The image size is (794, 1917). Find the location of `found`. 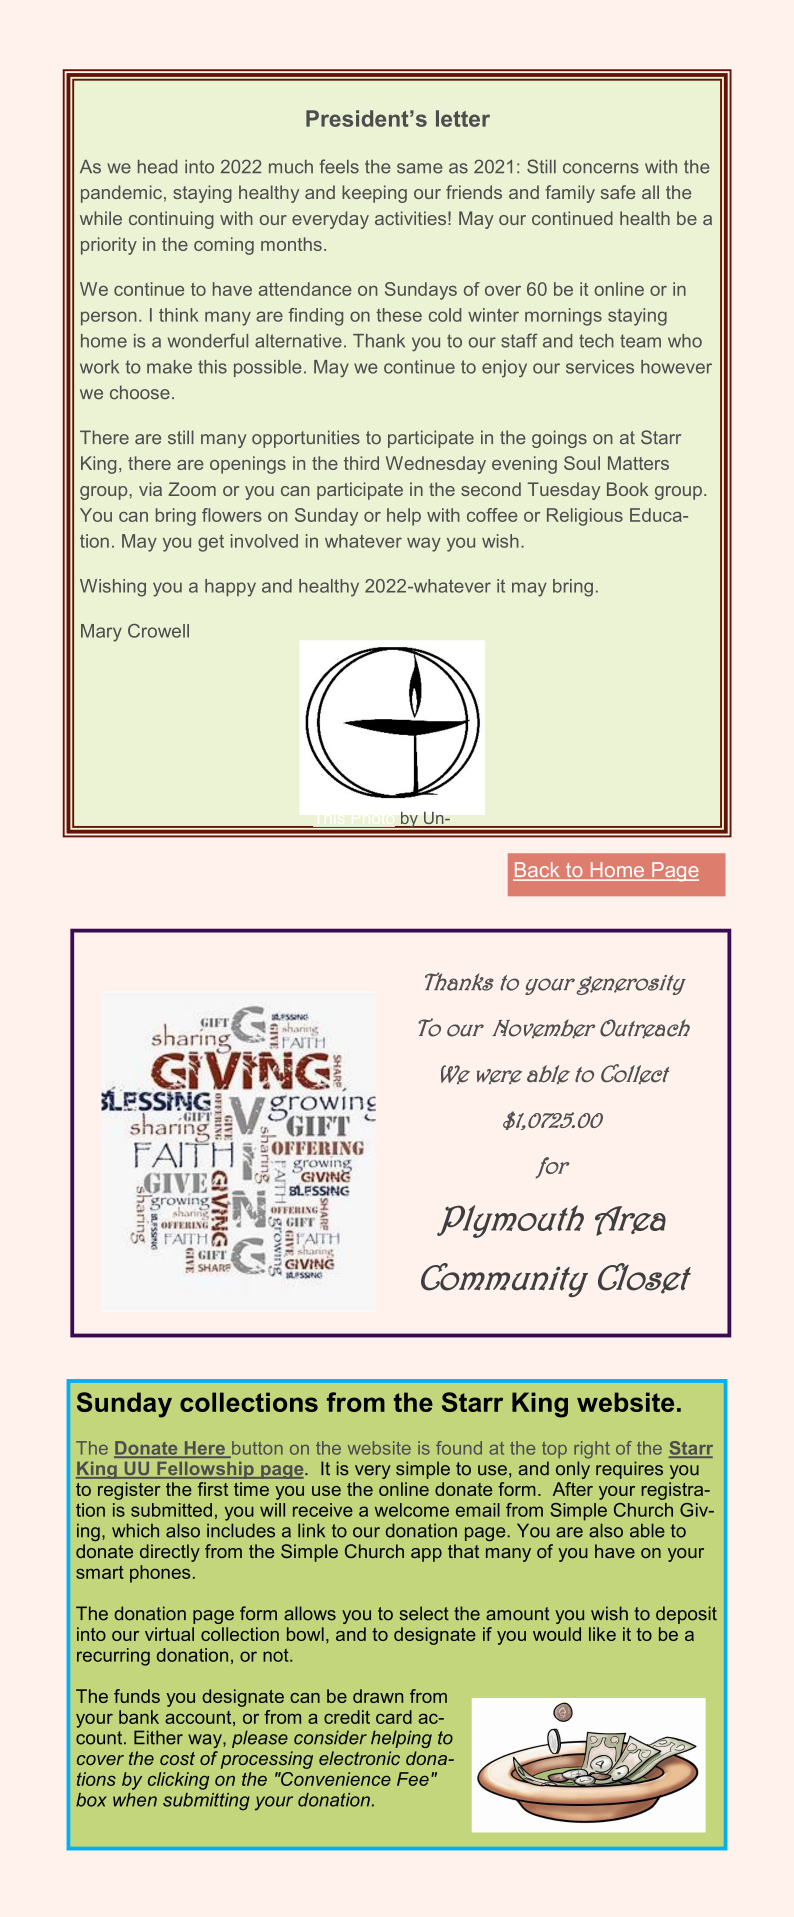

found is located at coordinates (459, 1448).
